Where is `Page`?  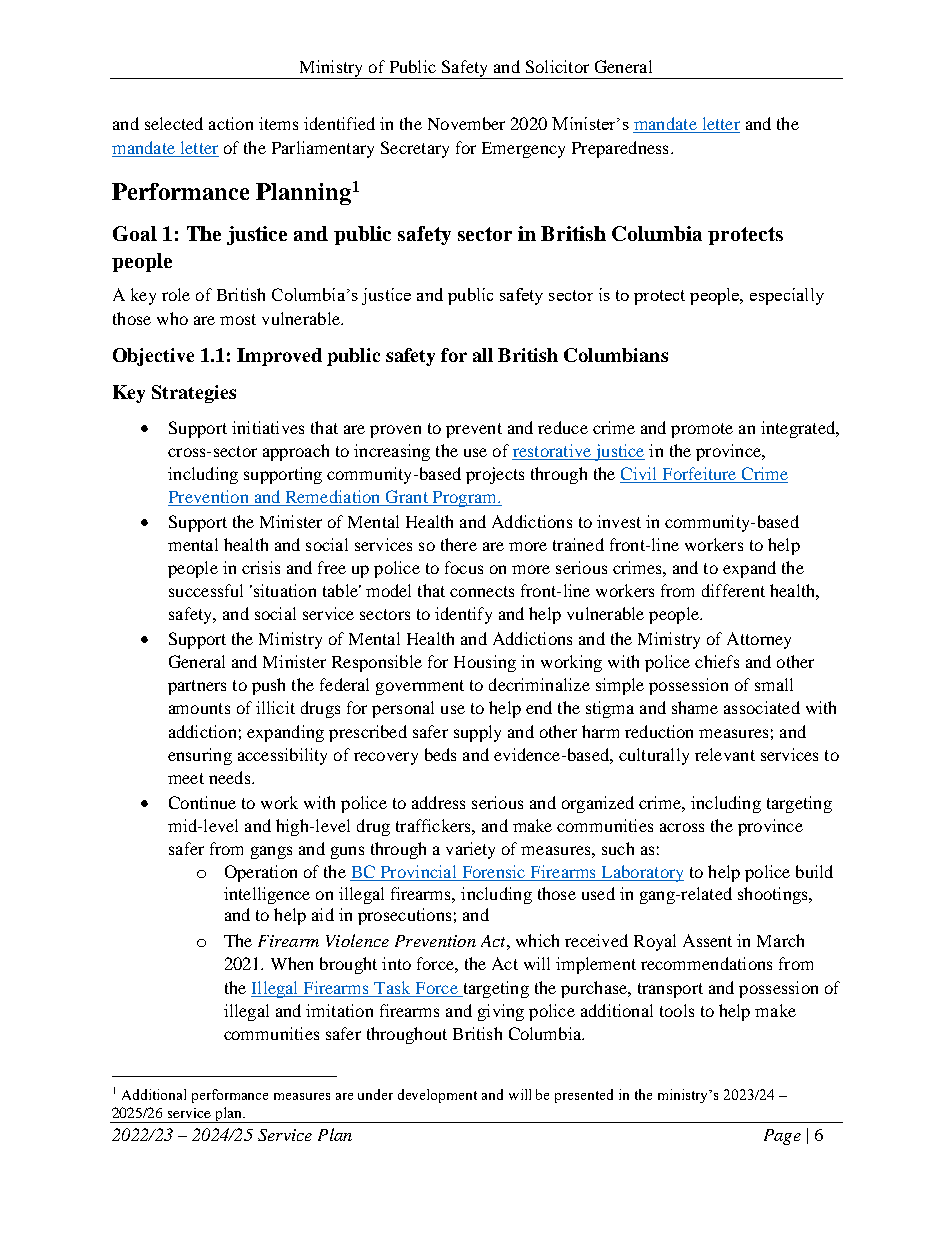
Page is located at coordinates (782, 1137).
